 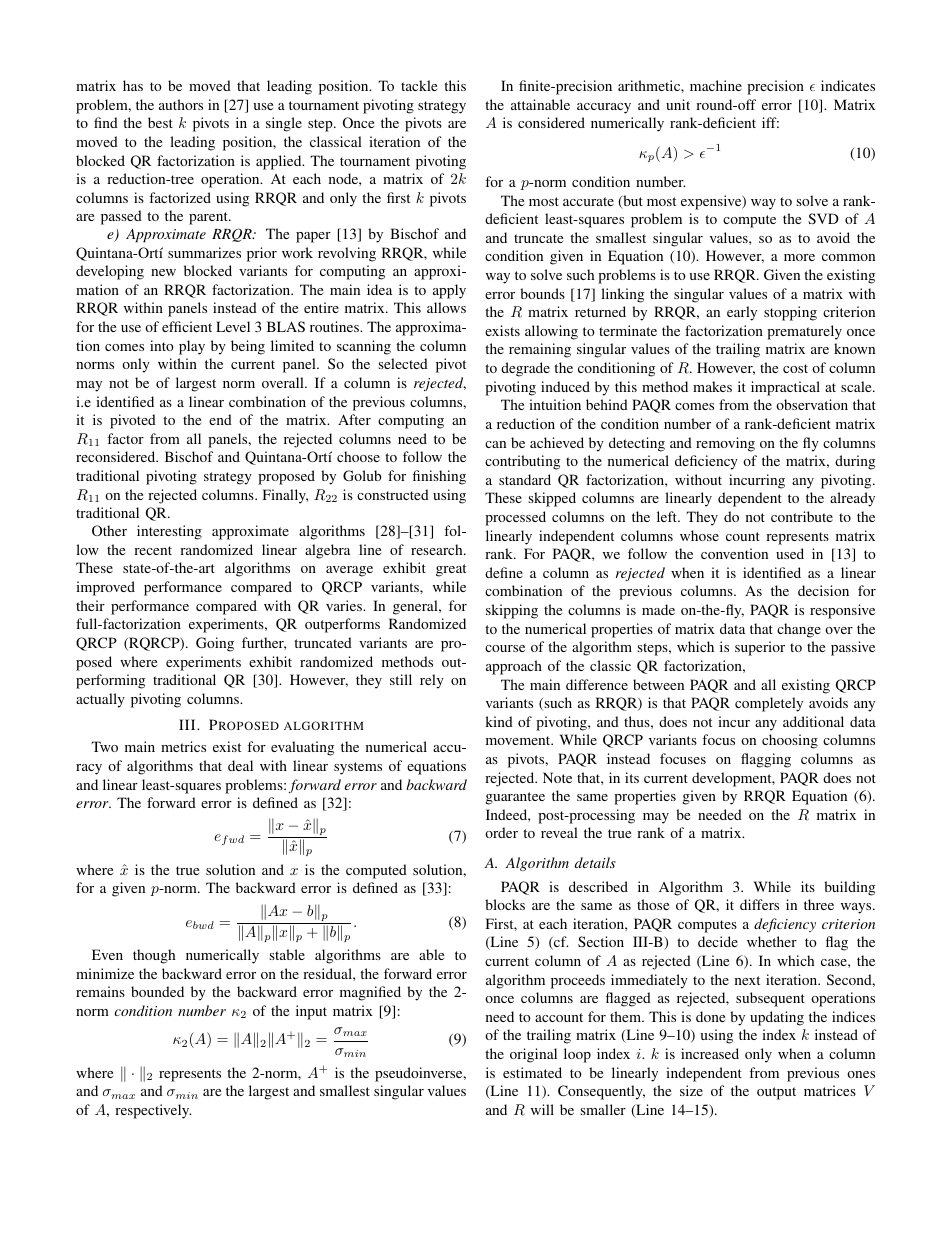 What do you see at coordinates (153, 1111) in the screenshot?
I see `respectively` at bounding box center [153, 1111].
